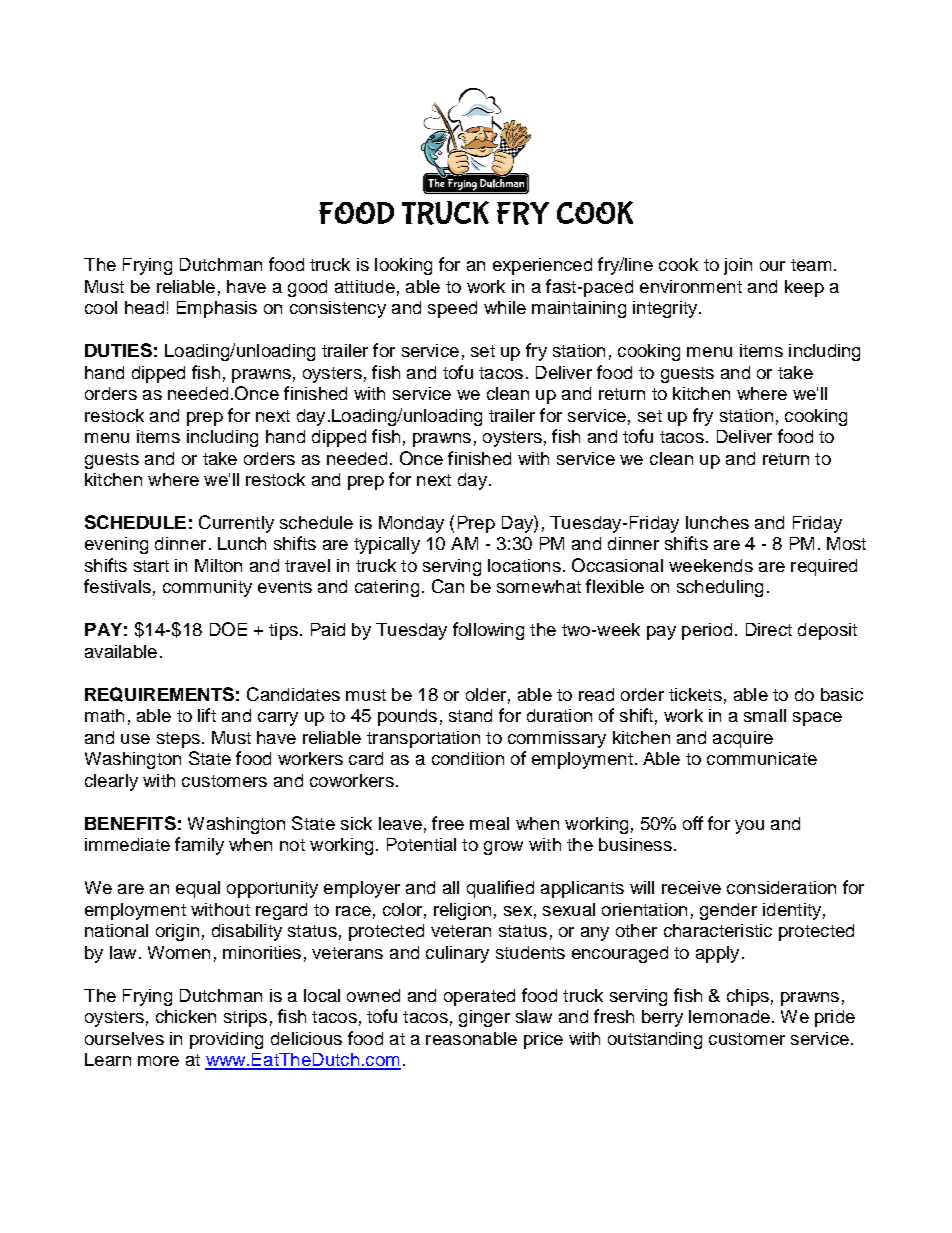  Describe the element at coordinates (729, 1016) in the screenshot. I see `lemonade` at that location.
